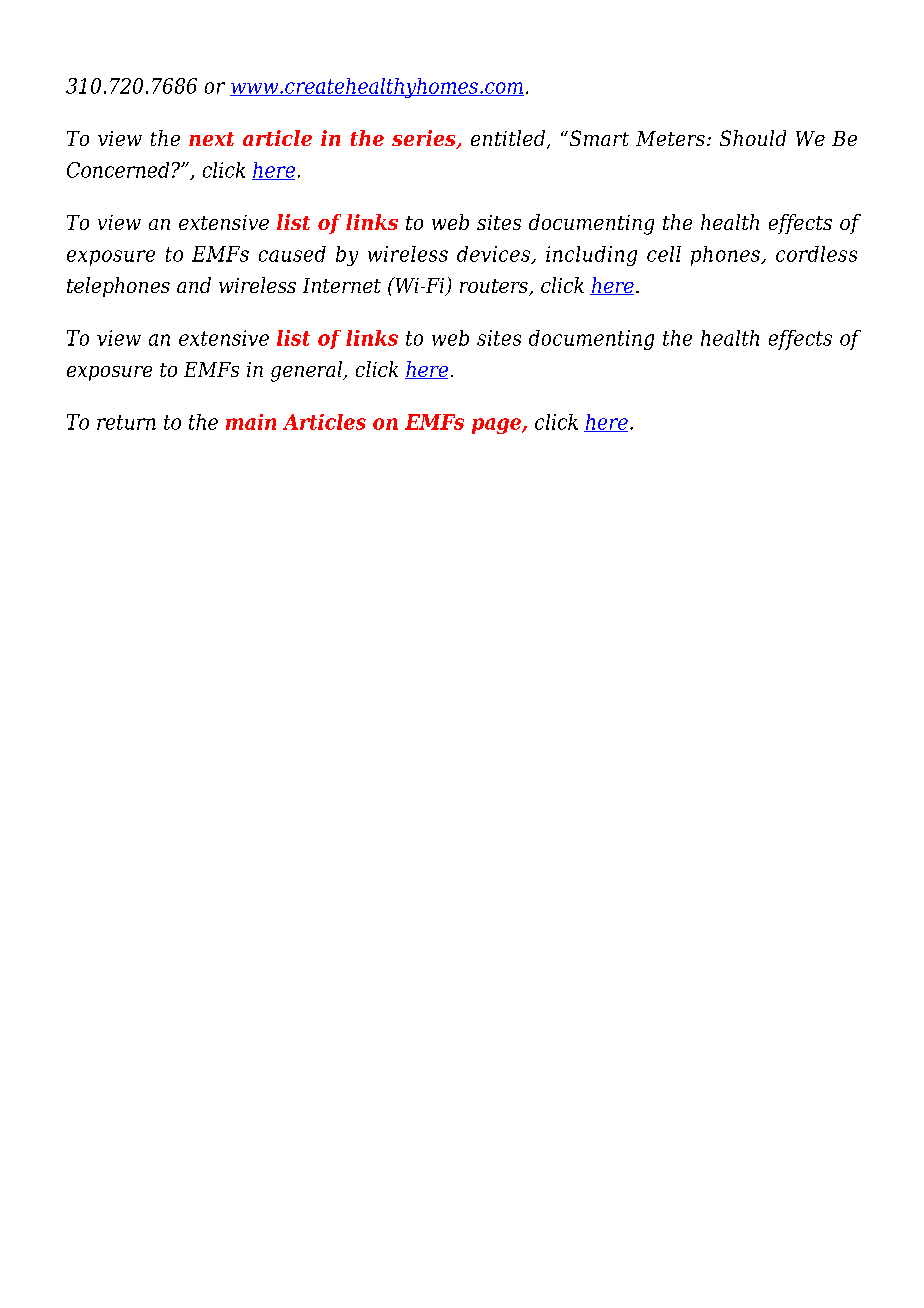 The image size is (924, 1308). I want to click on general, so click(308, 371).
